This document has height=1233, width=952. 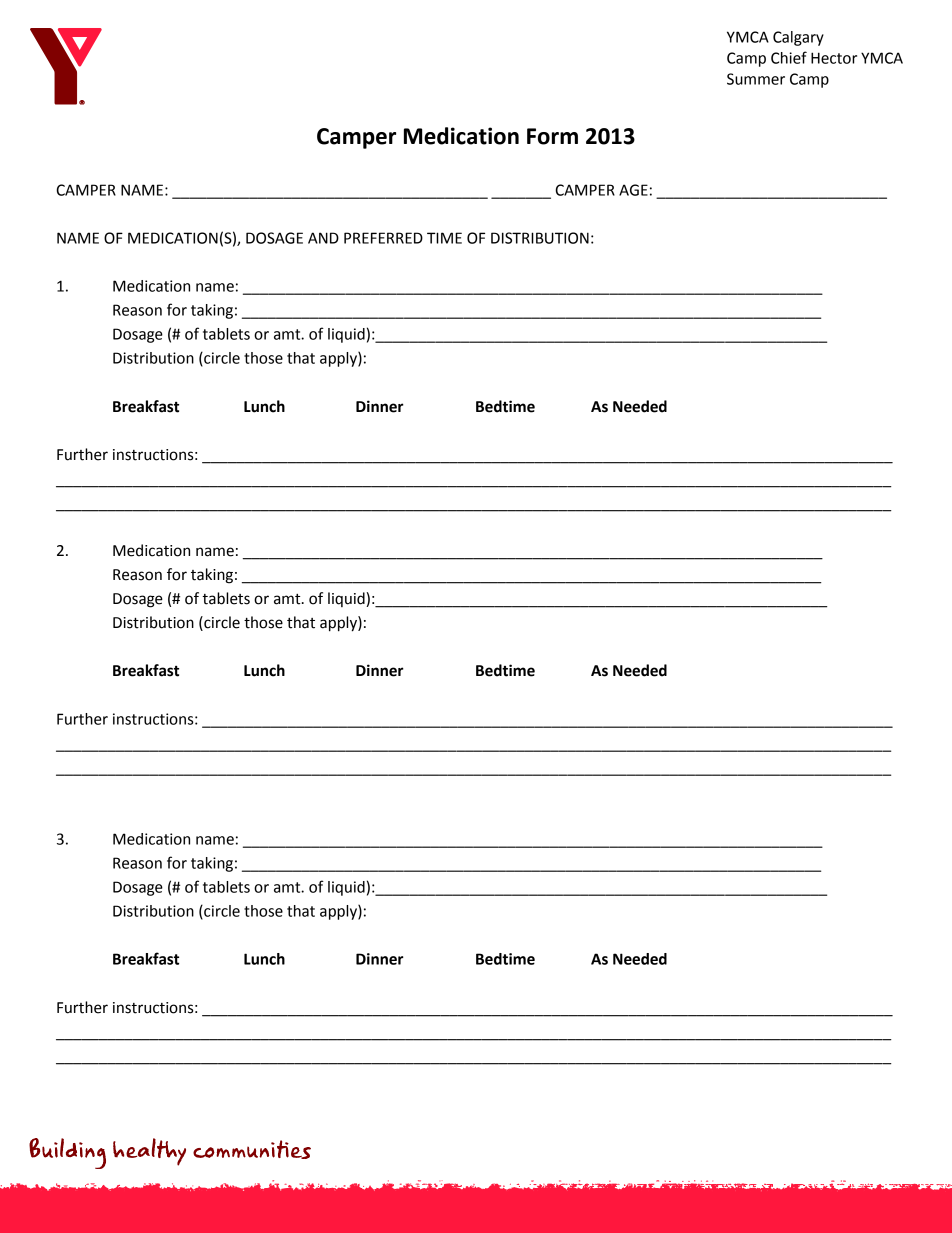 What do you see at coordinates (789, 57) in the document?
I see `Chief` at bounding box center [789, 57].
